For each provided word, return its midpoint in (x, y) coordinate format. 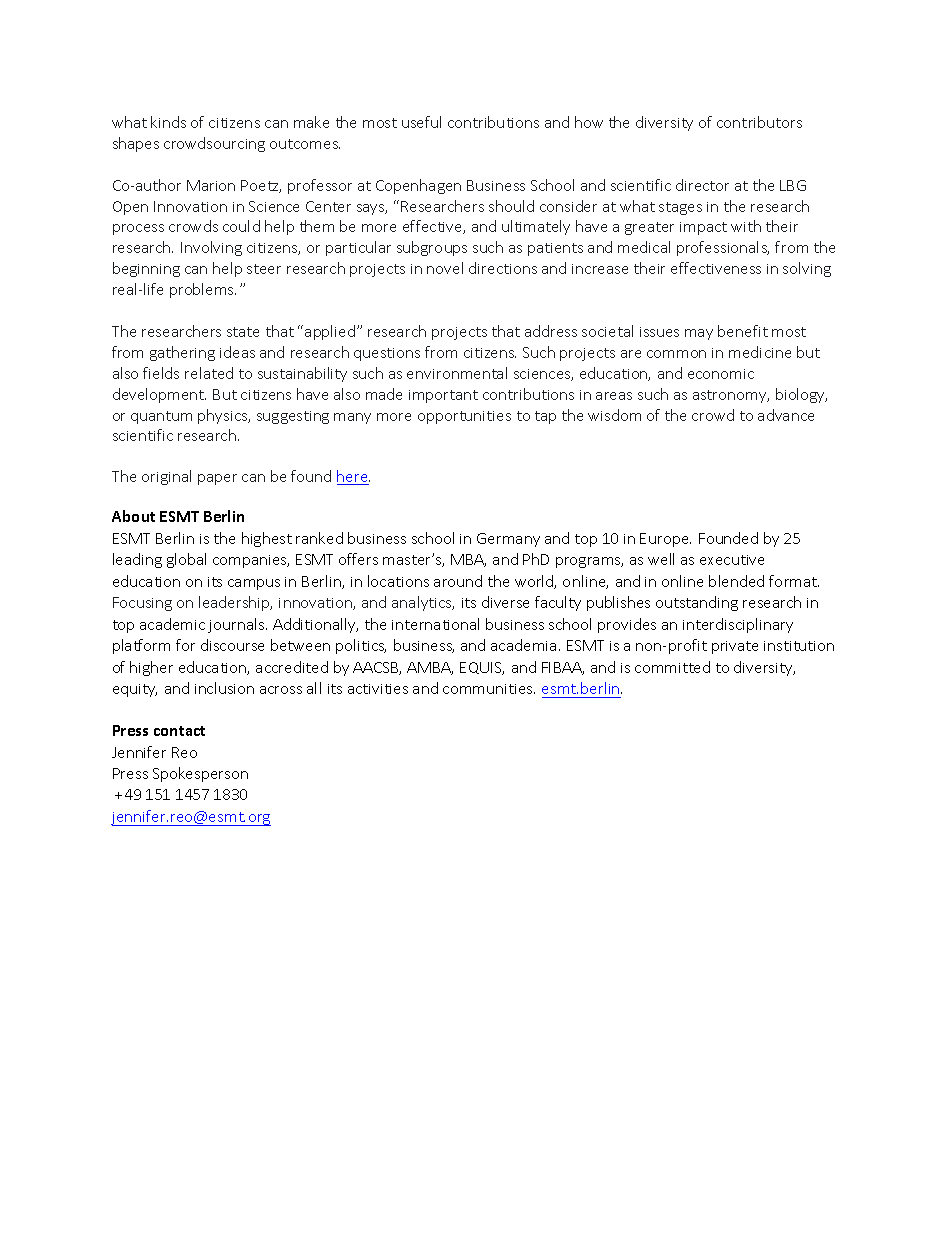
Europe (665, 540)
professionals (723, 248)
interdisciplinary (738, 625)
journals (237, 625)
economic (721, 374)
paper (217, 479)
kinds (168, 122)
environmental (457, 373)
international (435, 624)
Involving (211, 248)
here (353, 477)
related (209, 373)
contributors (759, 122)
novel (445, 268)
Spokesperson (200, 774)
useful (421, 122)
